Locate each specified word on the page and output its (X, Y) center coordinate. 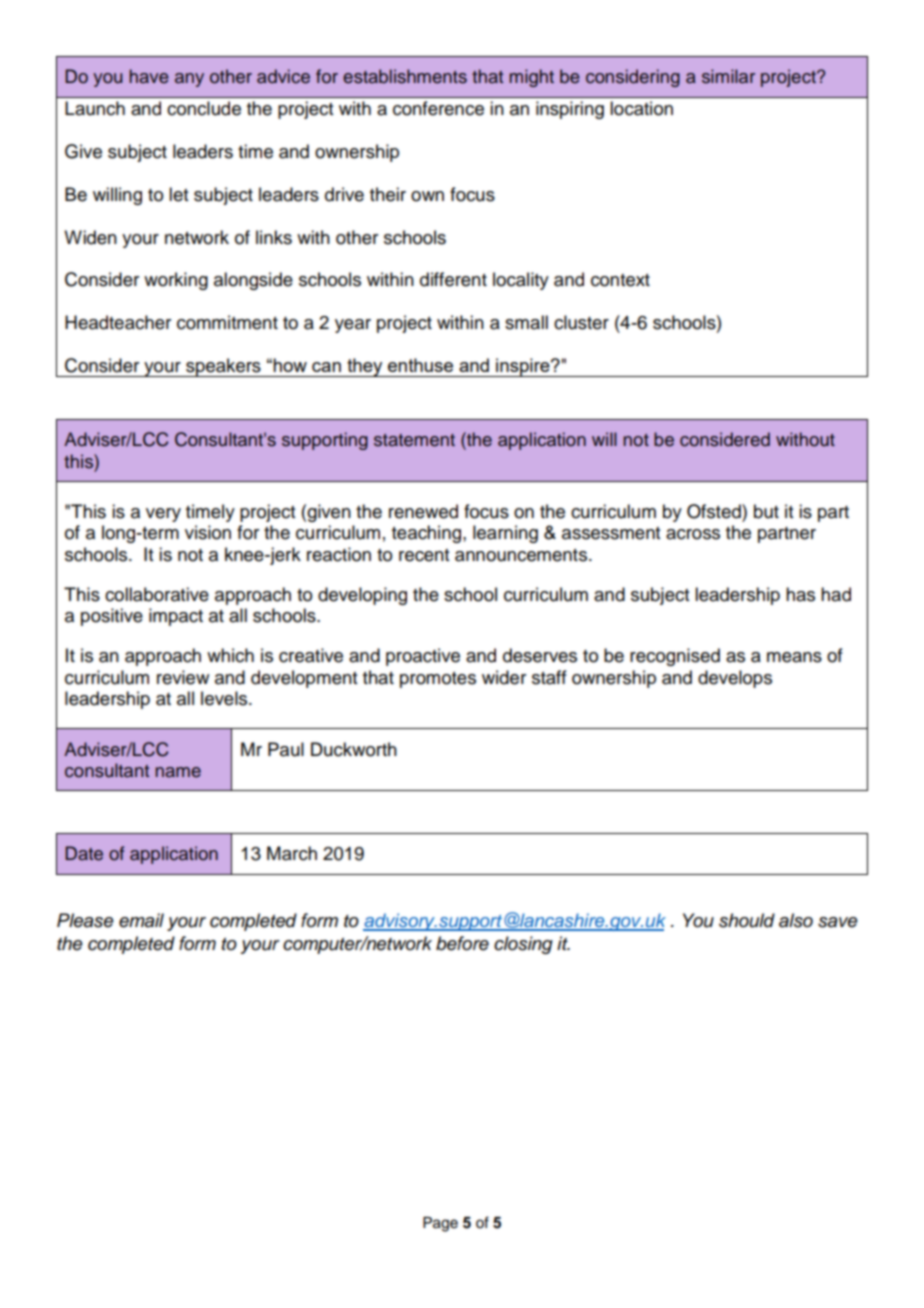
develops (735, 679)
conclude (204, 108)
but (766, 511)
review (183, 677)
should (747, 920)
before (462, 943)
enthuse (420, 365)
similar (728, 76)
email (141, 920)
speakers (223, 367)
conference (438, 108)
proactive (423, 657)
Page (440, 1224)
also (796, 920)
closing (523, 945)
